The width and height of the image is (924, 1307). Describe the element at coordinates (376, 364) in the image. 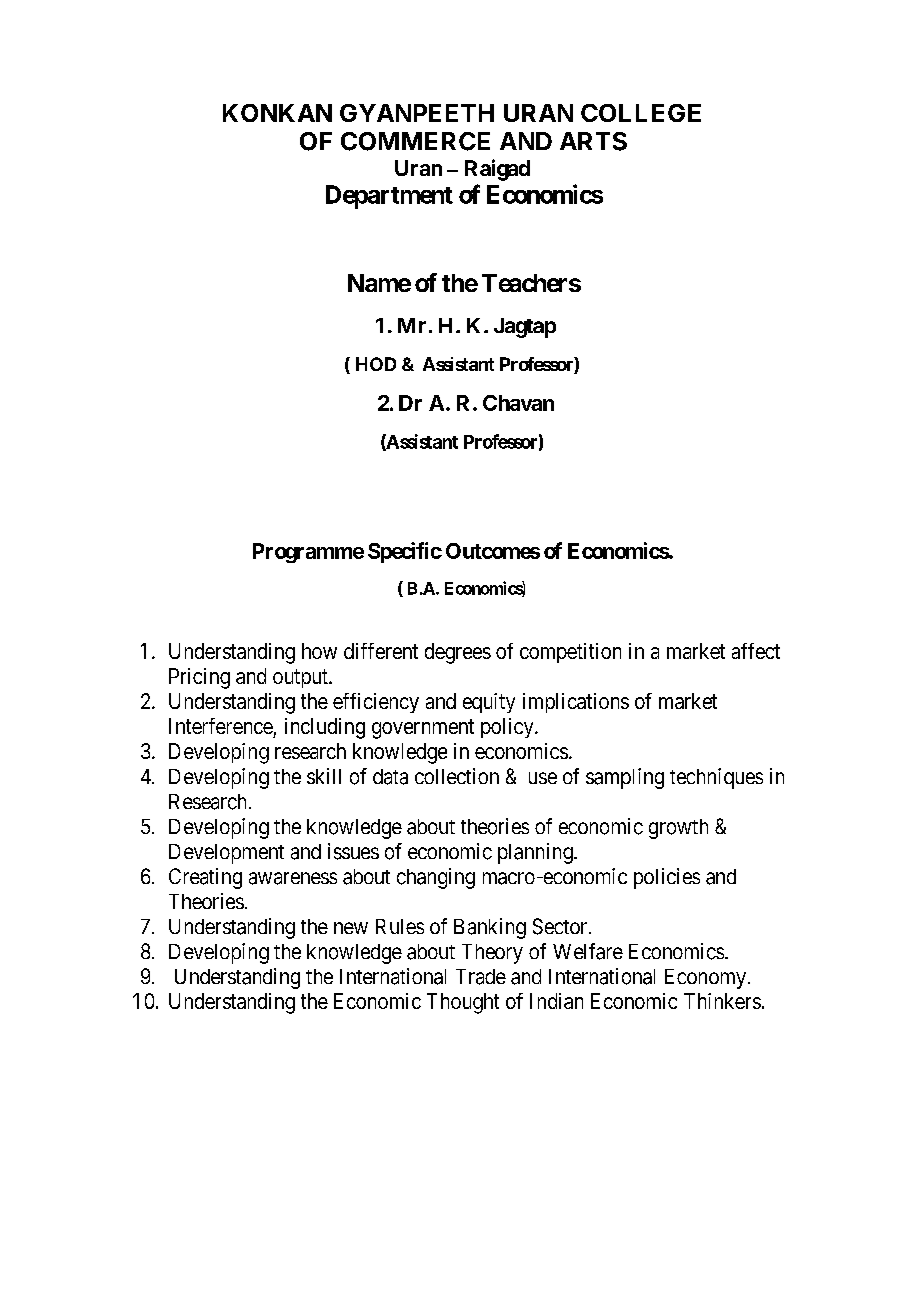

I see `HOD` at that location.
